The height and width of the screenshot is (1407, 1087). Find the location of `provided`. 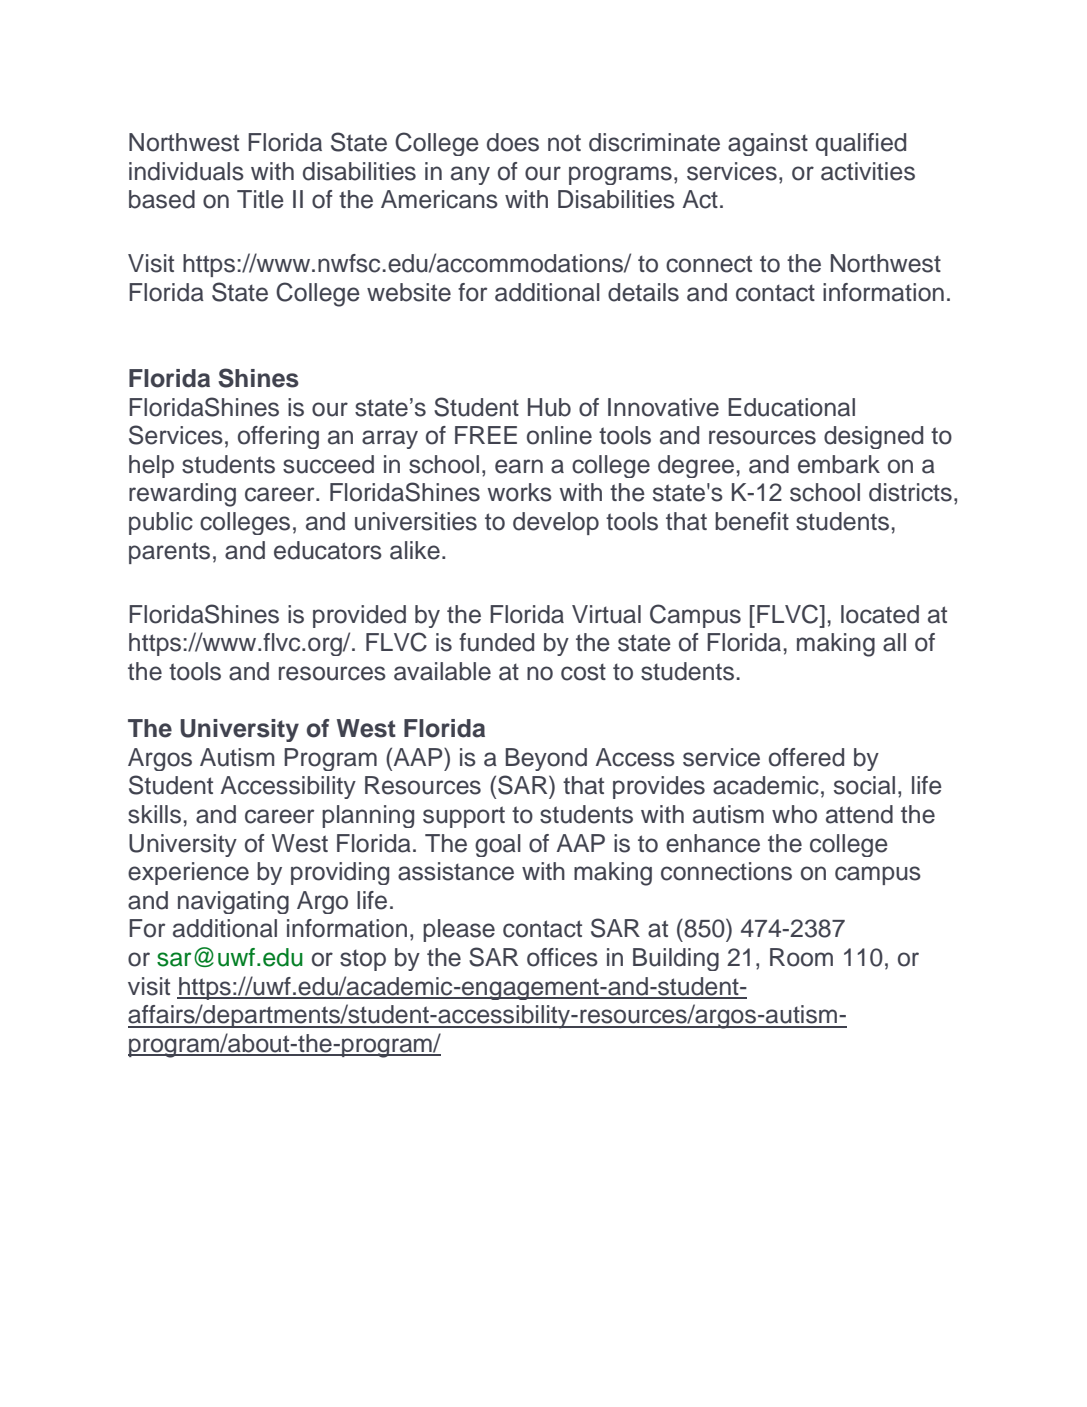

provided is located at coordinates (359, 616).
